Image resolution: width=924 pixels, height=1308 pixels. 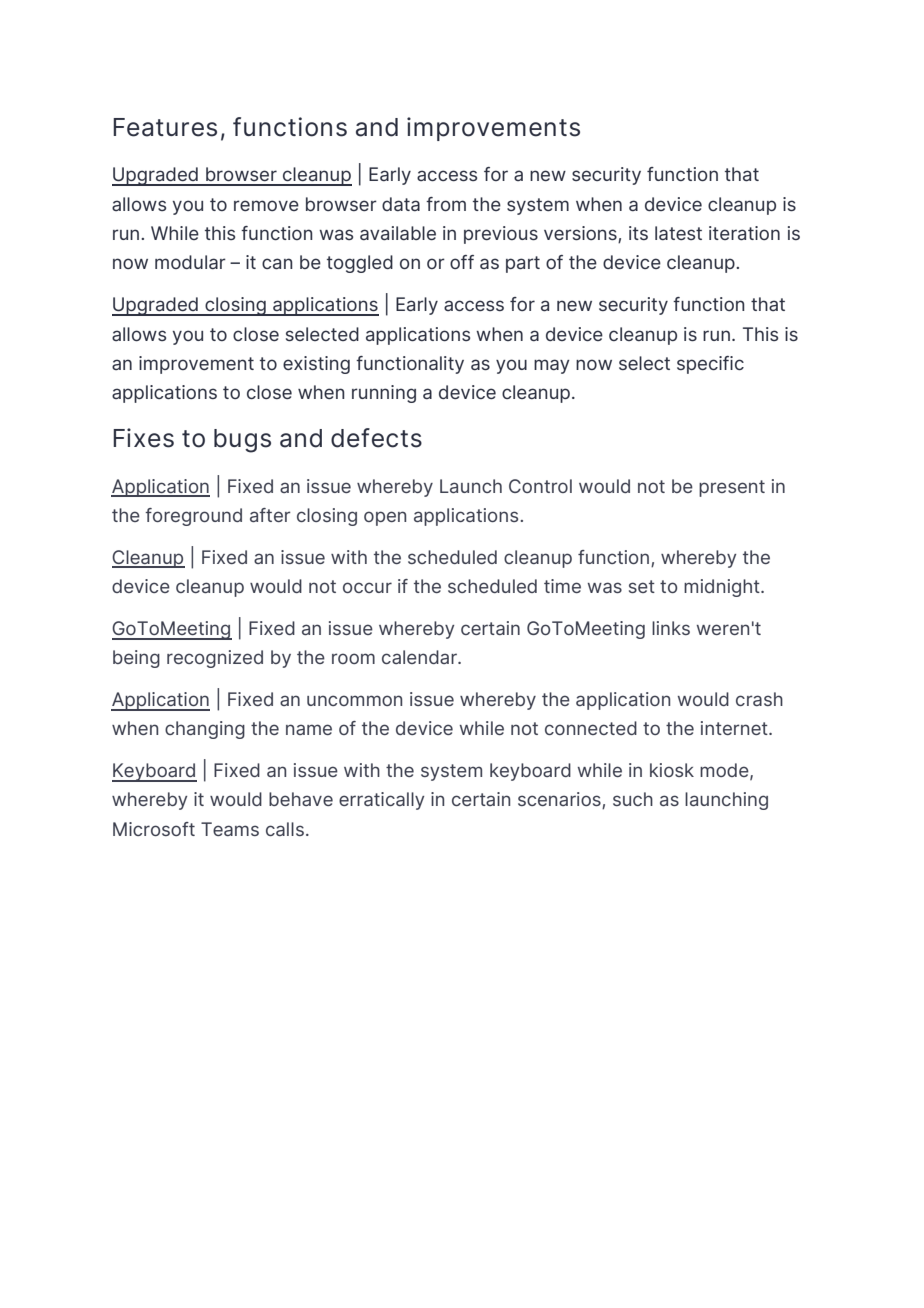 I want to click on from, so click(x=446, y=204).
